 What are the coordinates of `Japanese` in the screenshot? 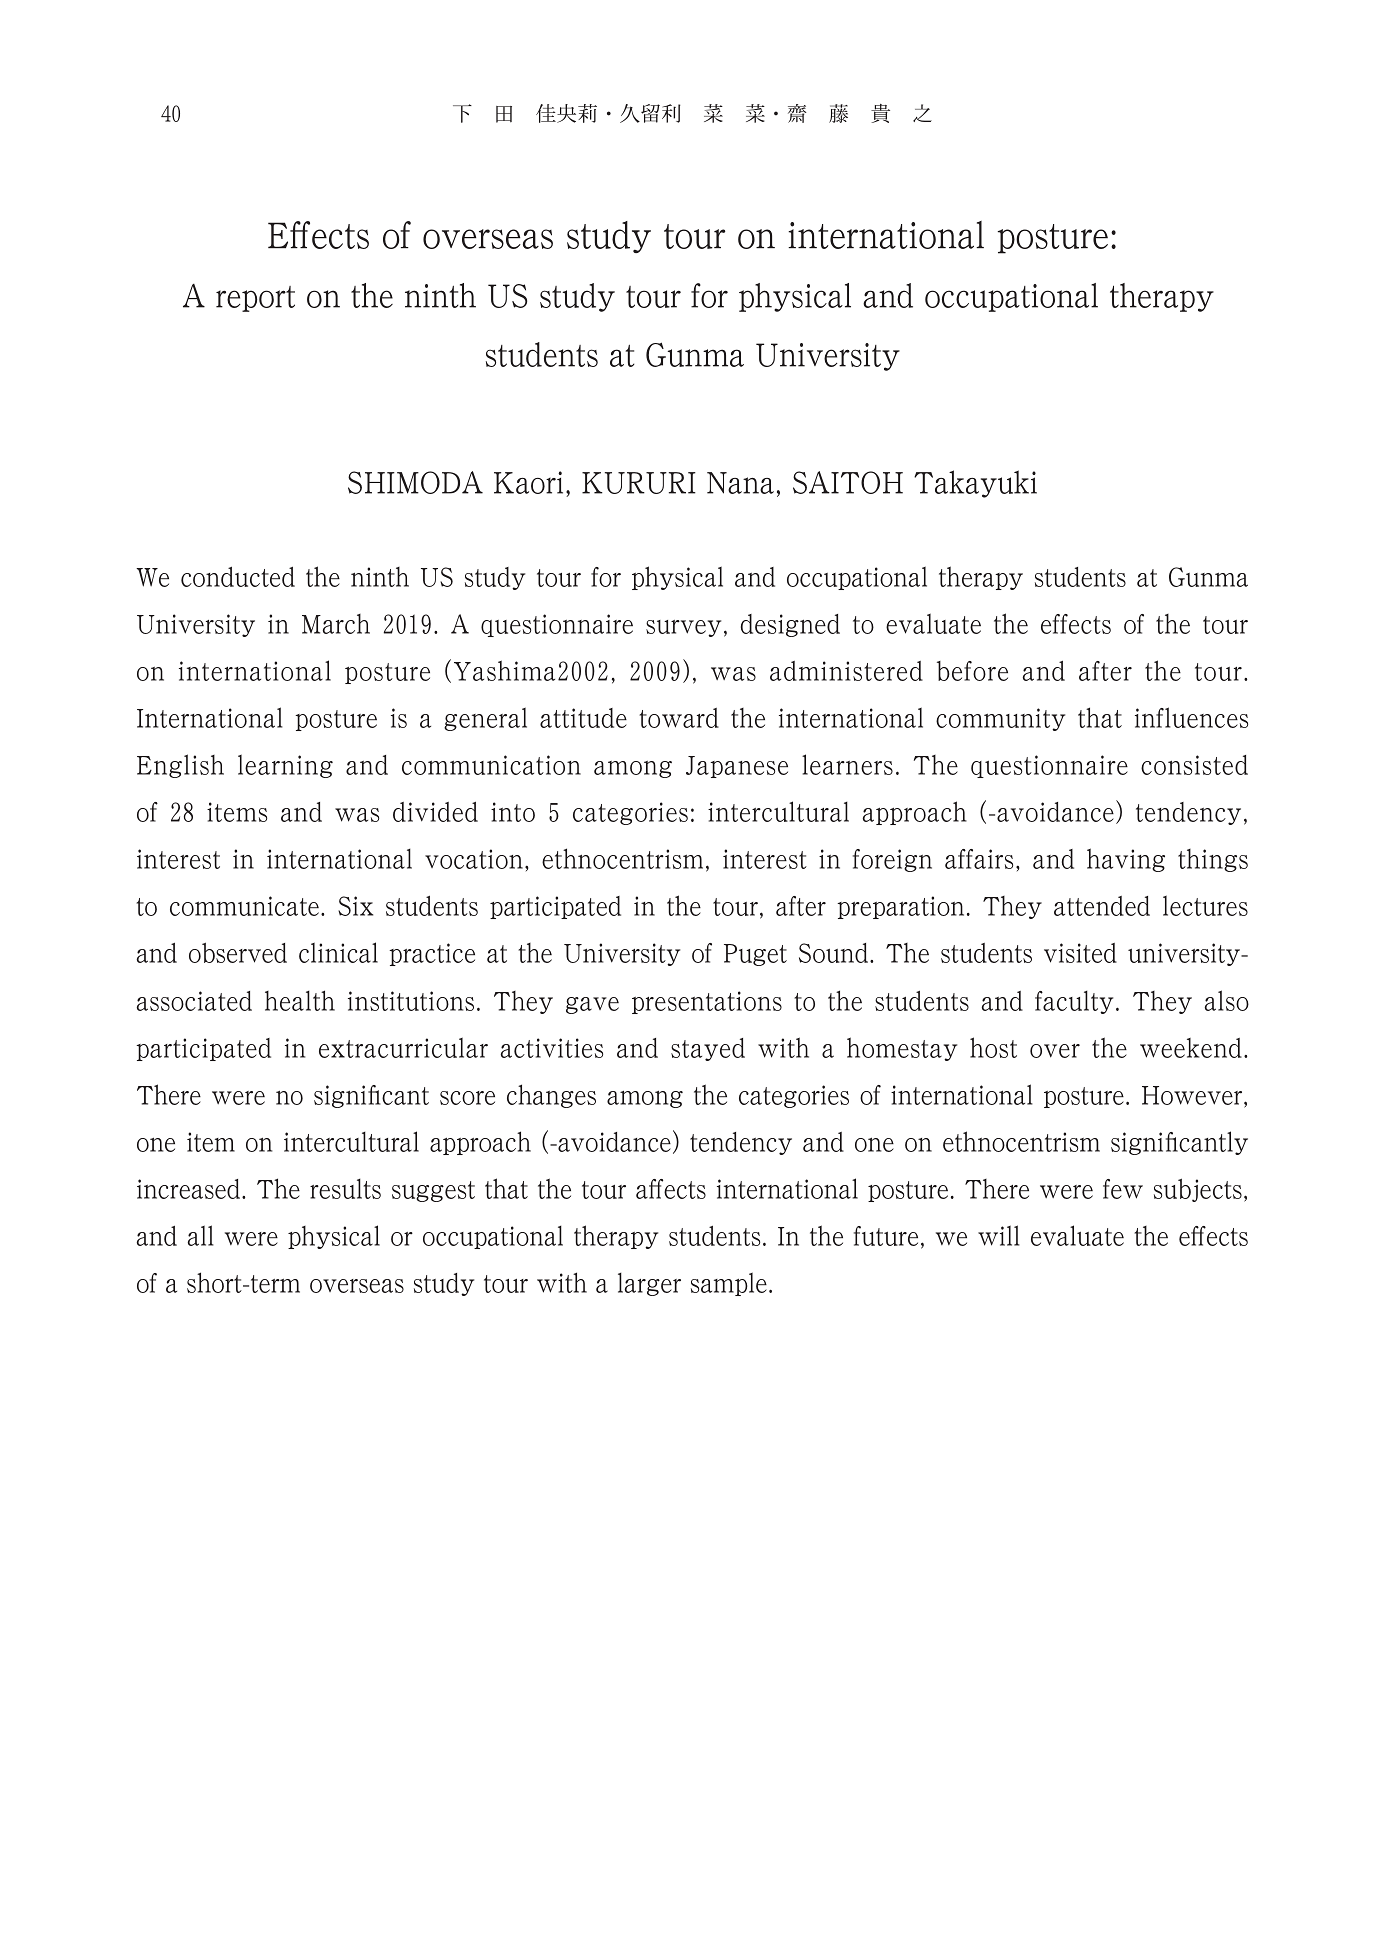 It's located at (737, 767).
